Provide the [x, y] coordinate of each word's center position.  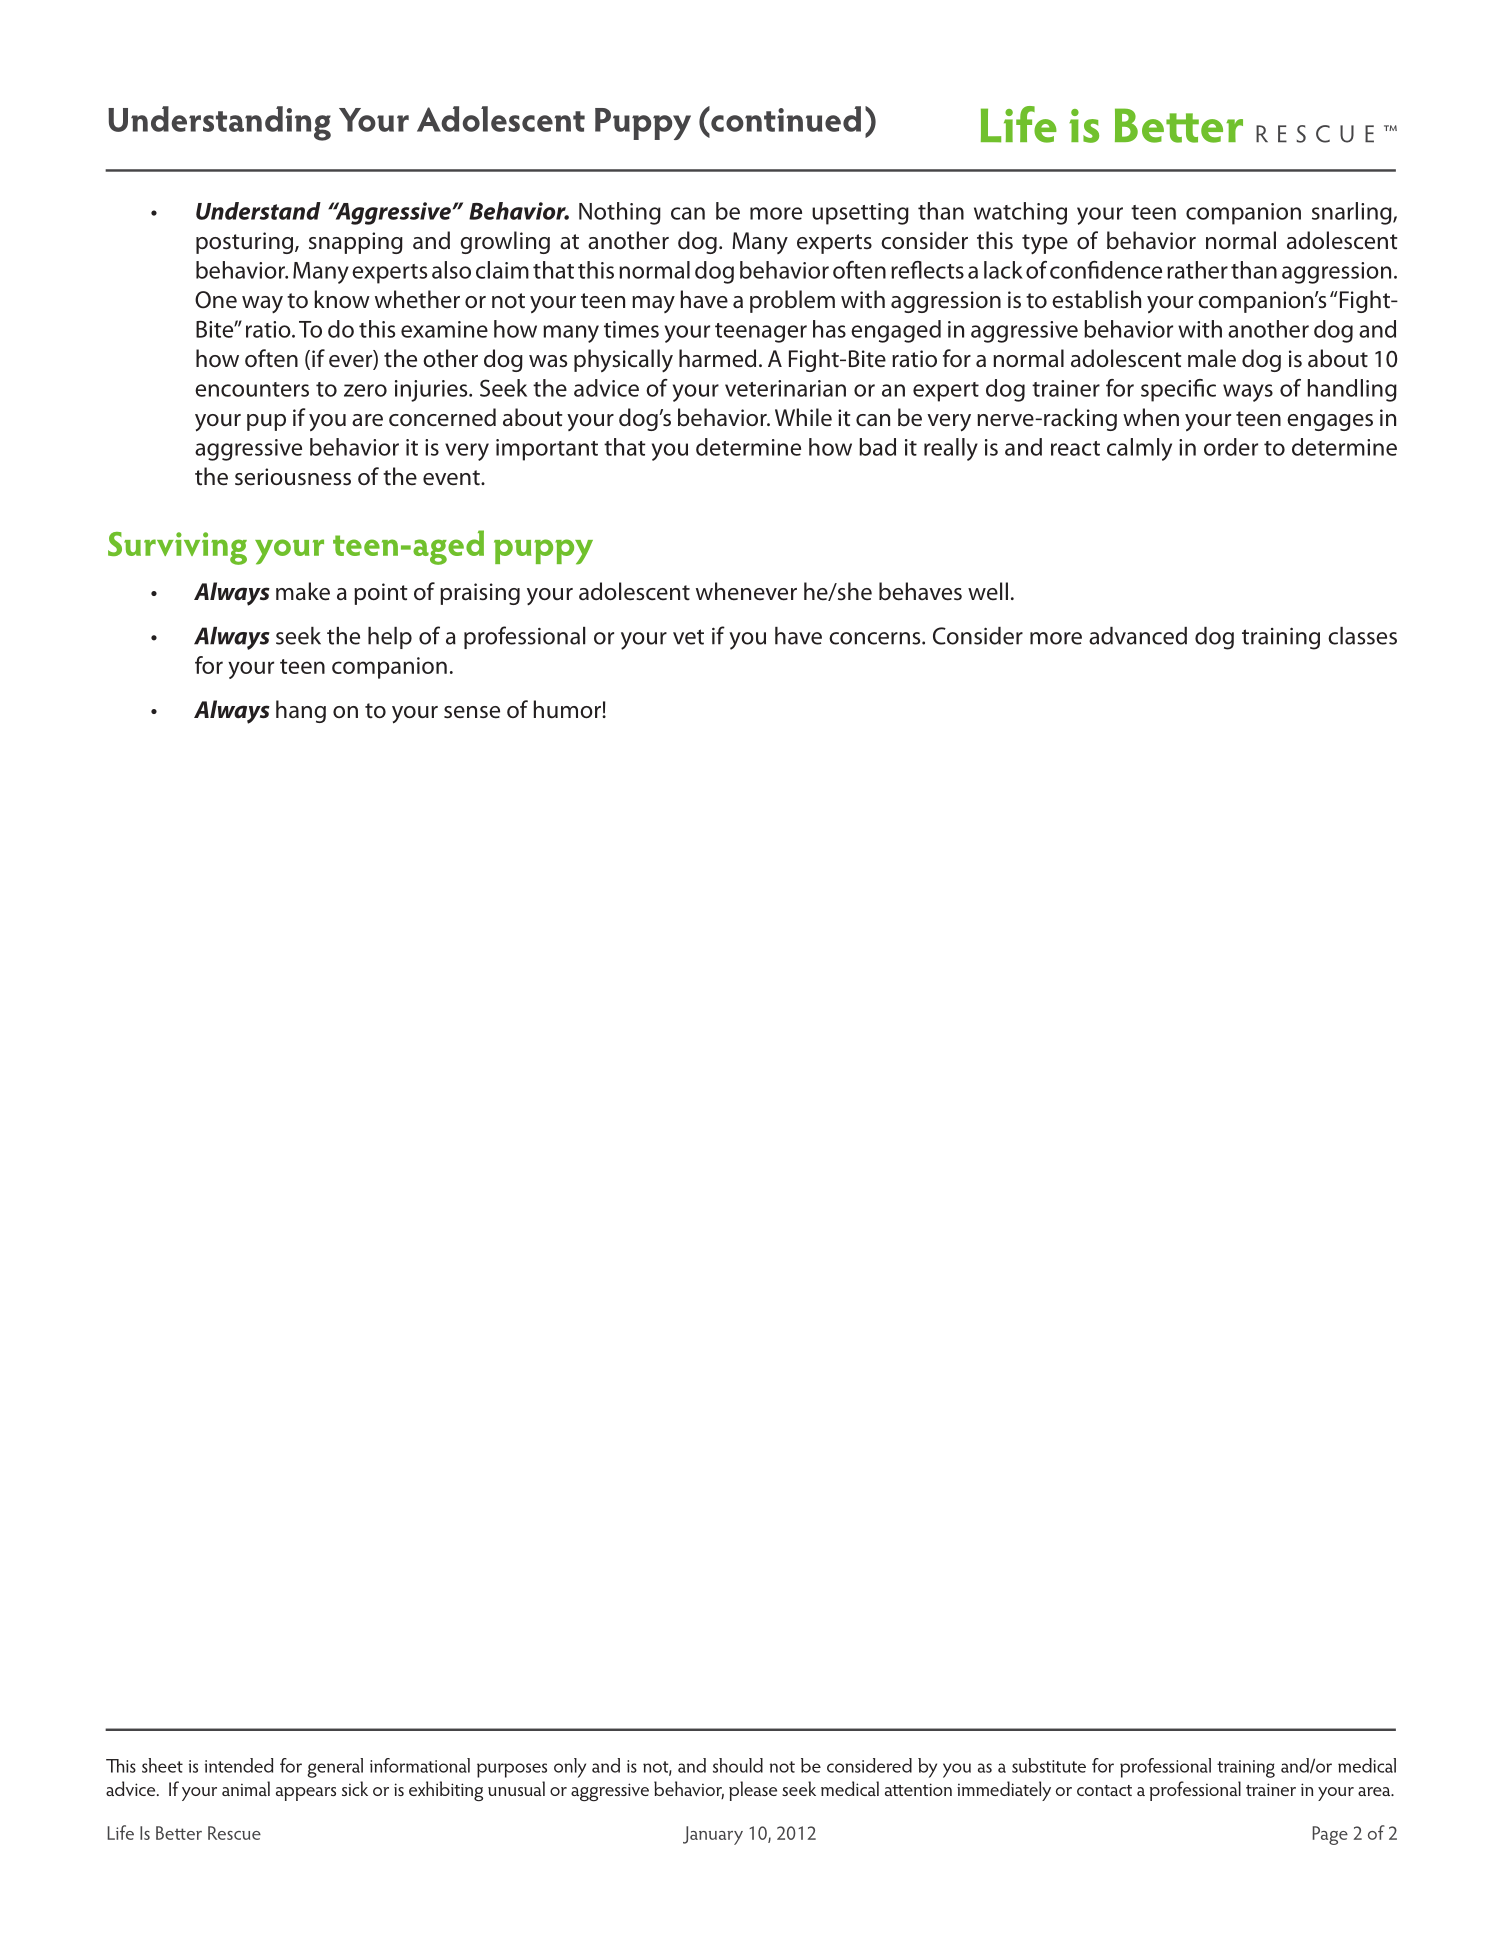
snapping [356, 243]
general [335, 1768]
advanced [1138, 636]
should [738, 1765]
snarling [1353, 213]
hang [301, 711]
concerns [876, 638]
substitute [1049, 1765]
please [753, 1791]
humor [568, 709]
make [303, 591]
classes [1362, 636]
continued [785, 119]
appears [306, 1794]
